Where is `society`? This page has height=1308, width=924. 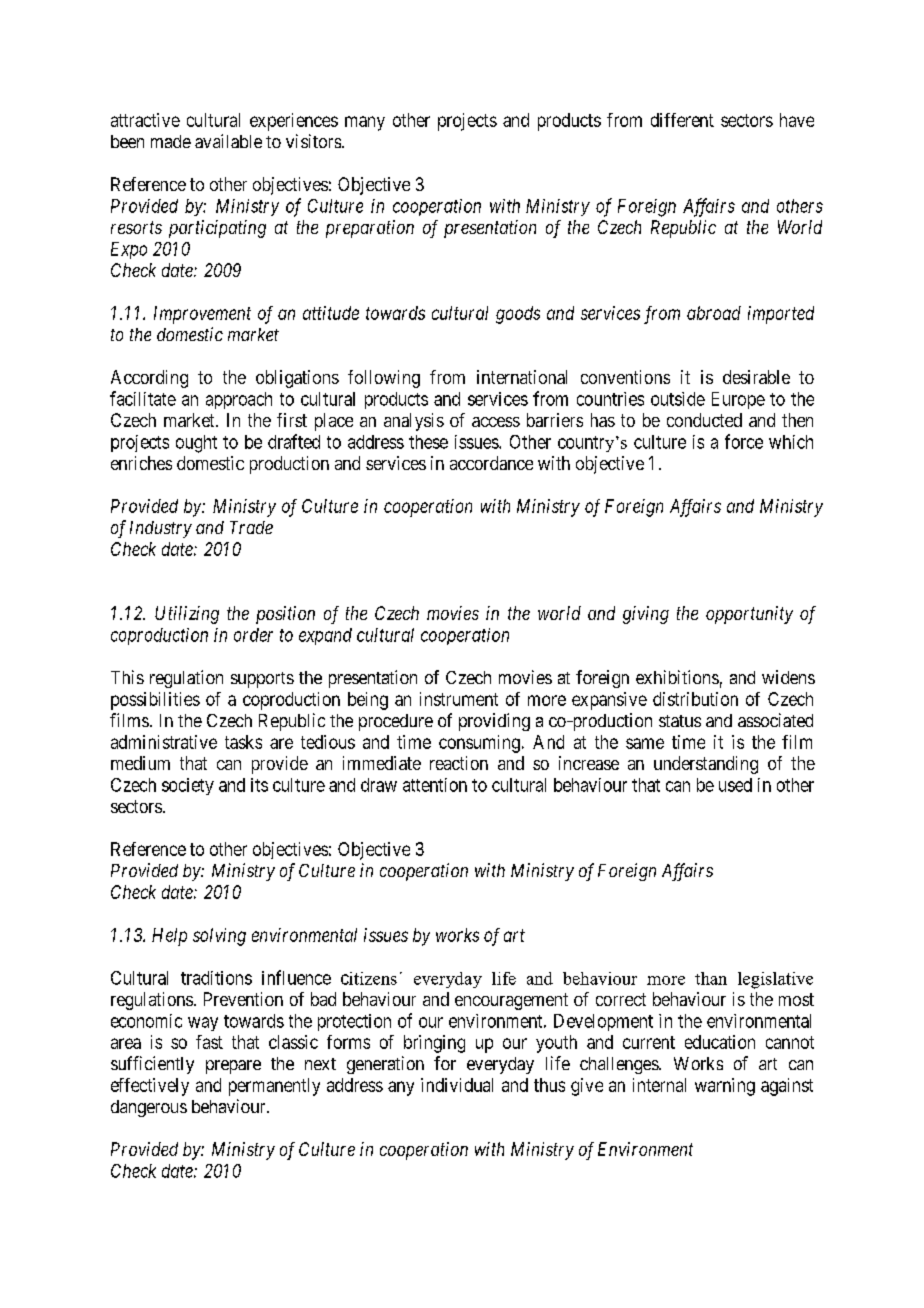
society is located at coordinates (188, 786).
